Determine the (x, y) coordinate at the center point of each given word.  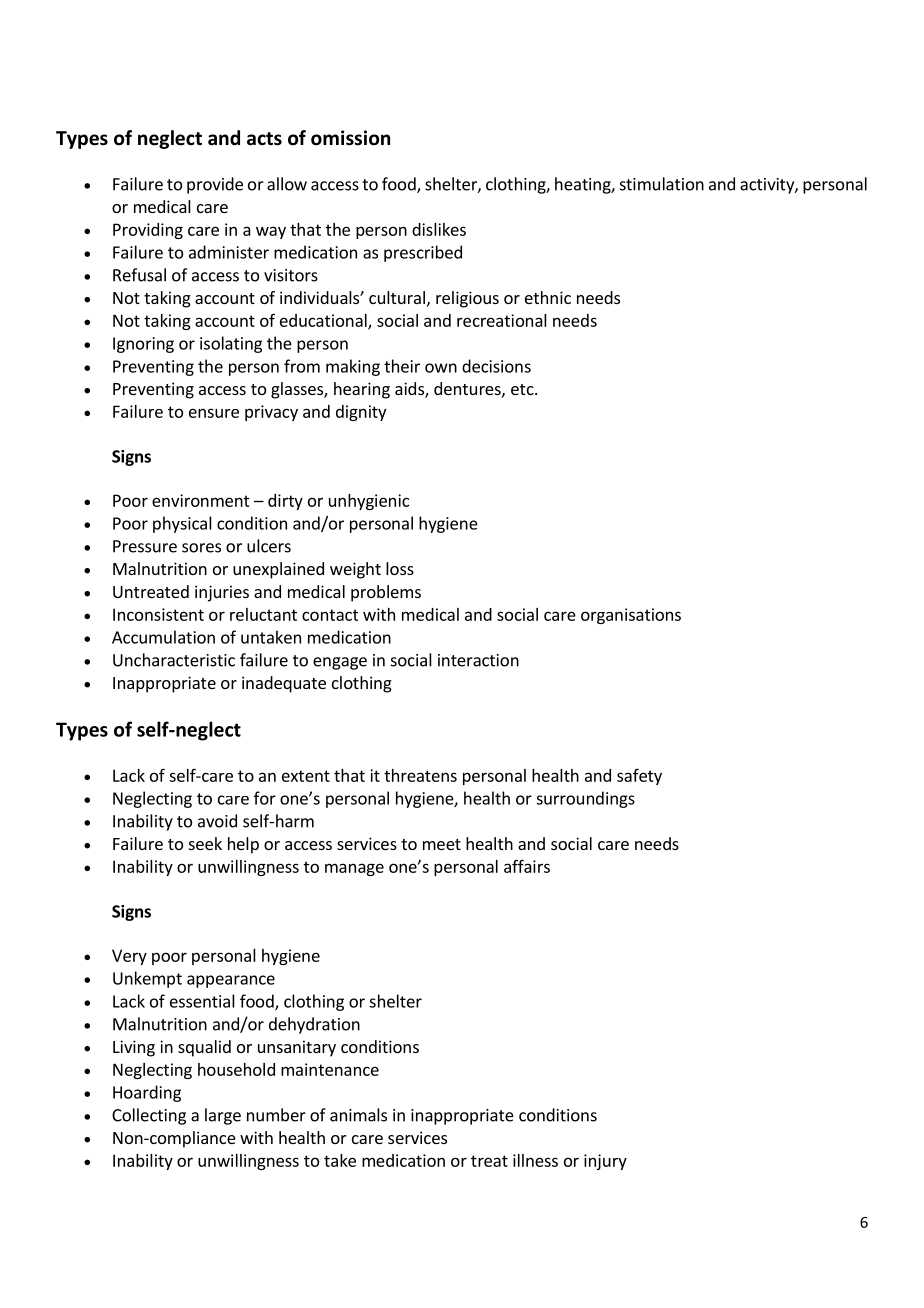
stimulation (662, 184)
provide (215, 185)
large (223, 1116)
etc (523, 389)
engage (340, 663)
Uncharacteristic (174, 660)
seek (205, 843)
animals (358, 1115)
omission (350, 138)
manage (354, 869)
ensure (214, 413)
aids (410, 390)
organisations (631, 616)
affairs (527, 866)
